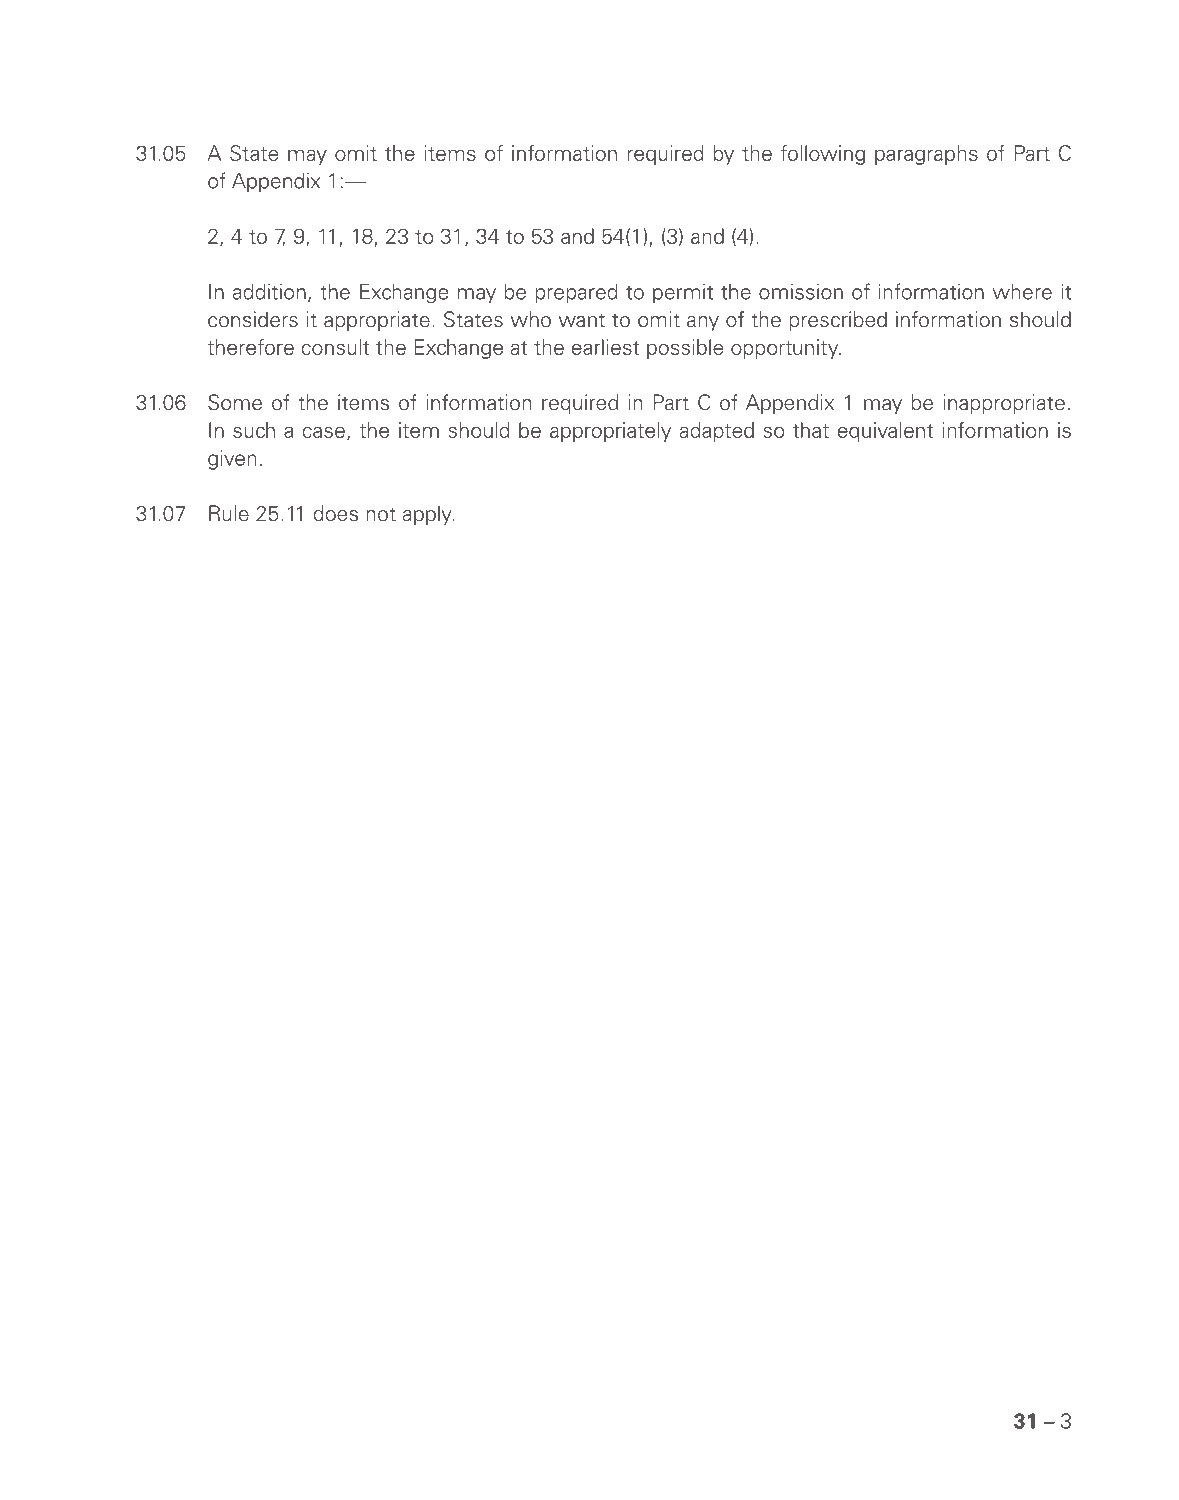 Image resolution: width=1179 pixels, height=1500 pixels. Describe the element at coordinates (822, 155) in the image. I see `following` at that location.
